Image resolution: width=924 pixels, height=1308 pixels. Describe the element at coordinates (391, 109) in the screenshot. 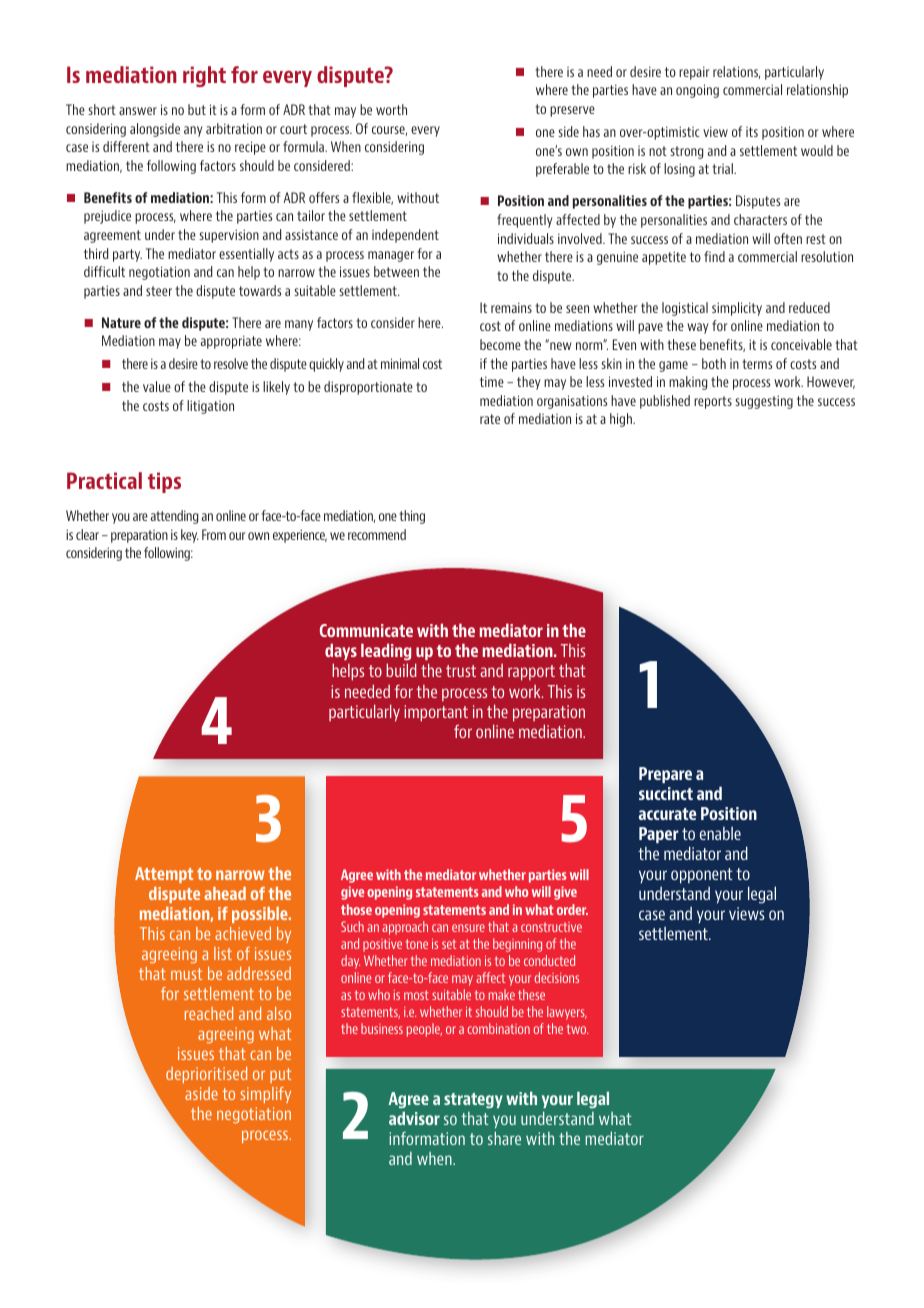

I see `worth` at that location.
